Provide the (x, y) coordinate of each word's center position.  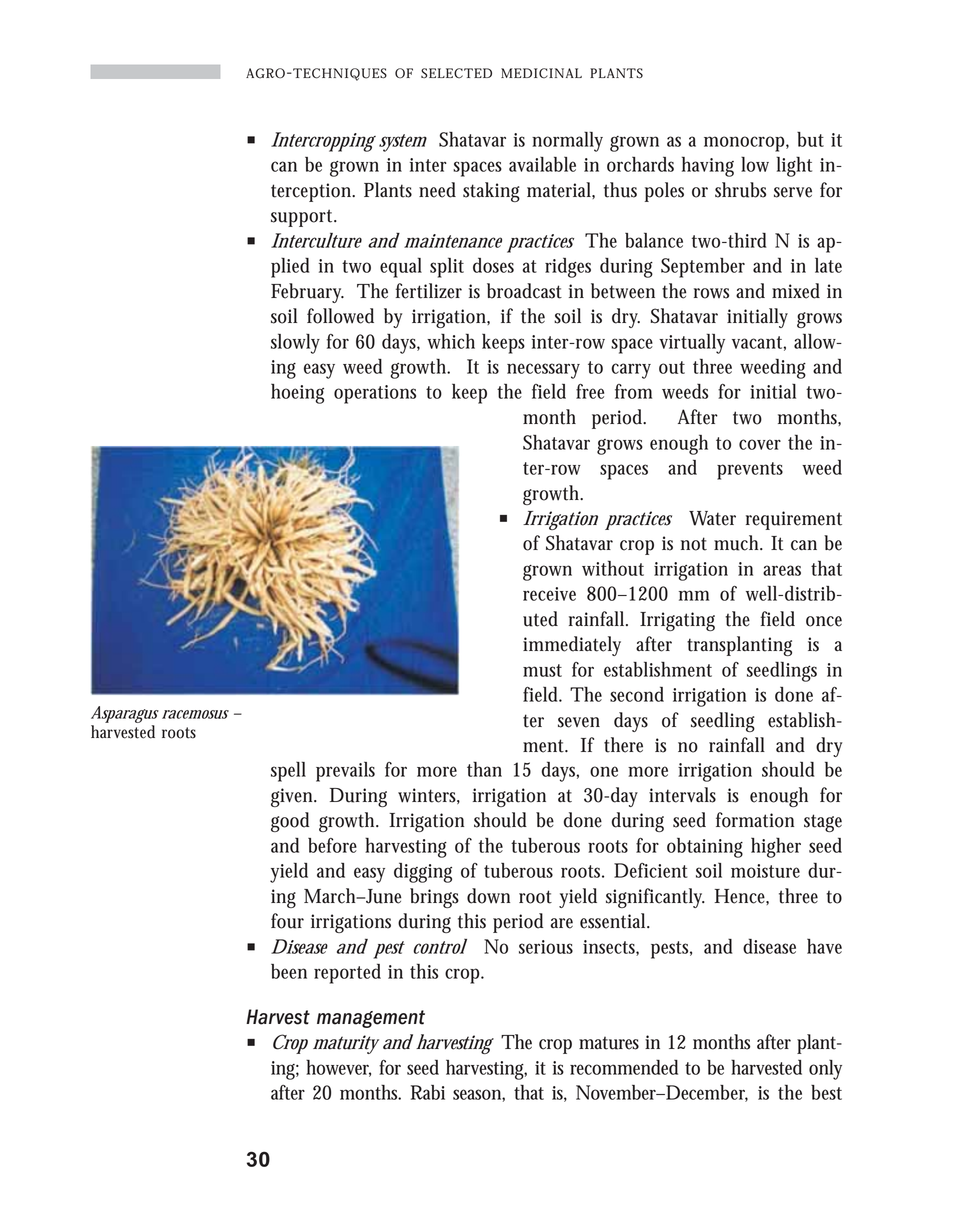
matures (609, 1043)
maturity (346, 1044)
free (590, 391)
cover (760, 444)
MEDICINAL (541, 73)
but (810, 139)
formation (755, 820)
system (403, 143)
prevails (345, 771)
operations (375, 394)
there (623, 745)
